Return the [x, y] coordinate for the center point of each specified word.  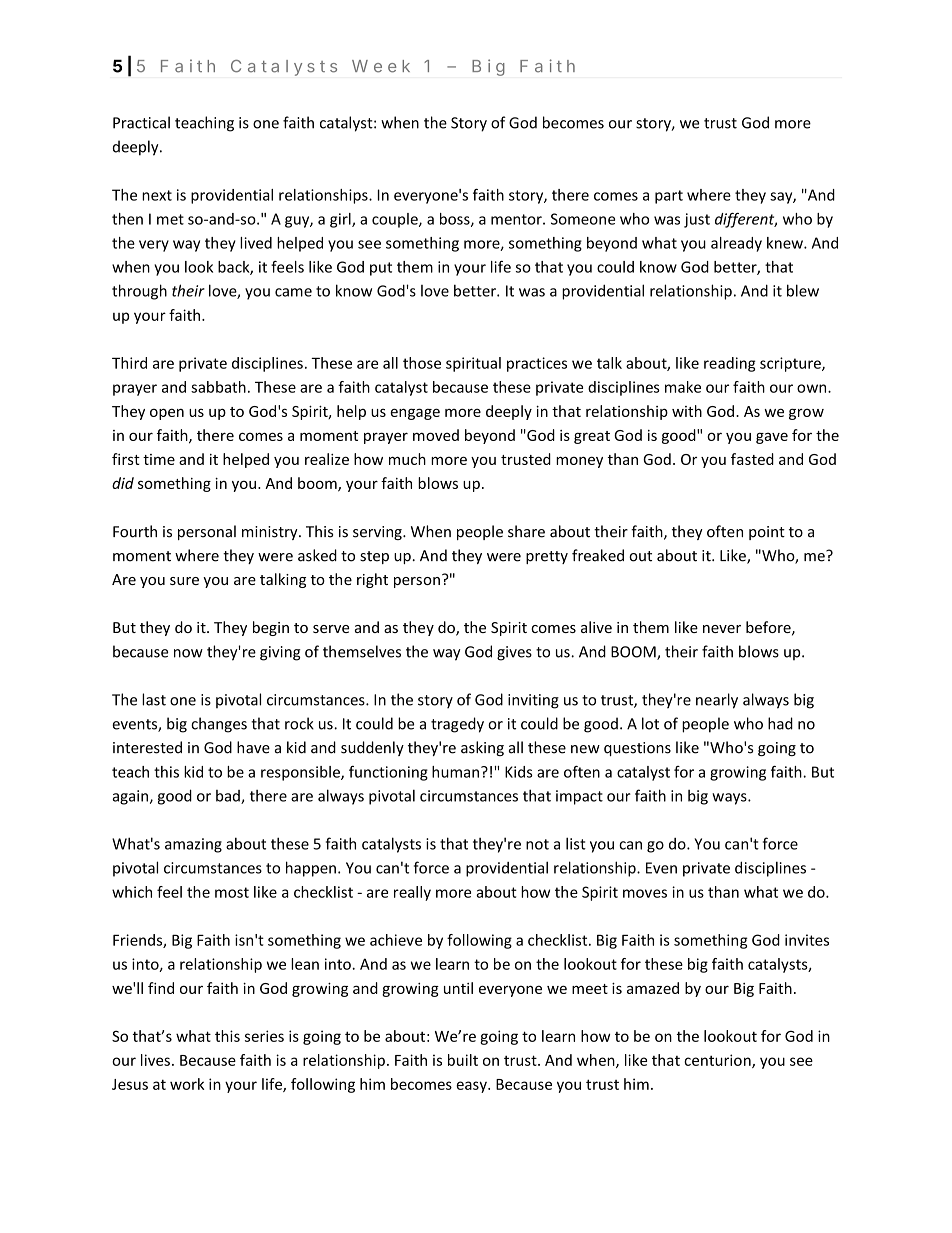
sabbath [218, 387]
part [669, 197]
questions [637, 749]
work [187, 1084]
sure [184, 581]
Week [381, 66]
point [767, 533]
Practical [141, 122]
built [463, 1060]
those [422, 363]
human [455, 772]
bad [229, 797]
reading [730, 364]
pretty [547, 557]
